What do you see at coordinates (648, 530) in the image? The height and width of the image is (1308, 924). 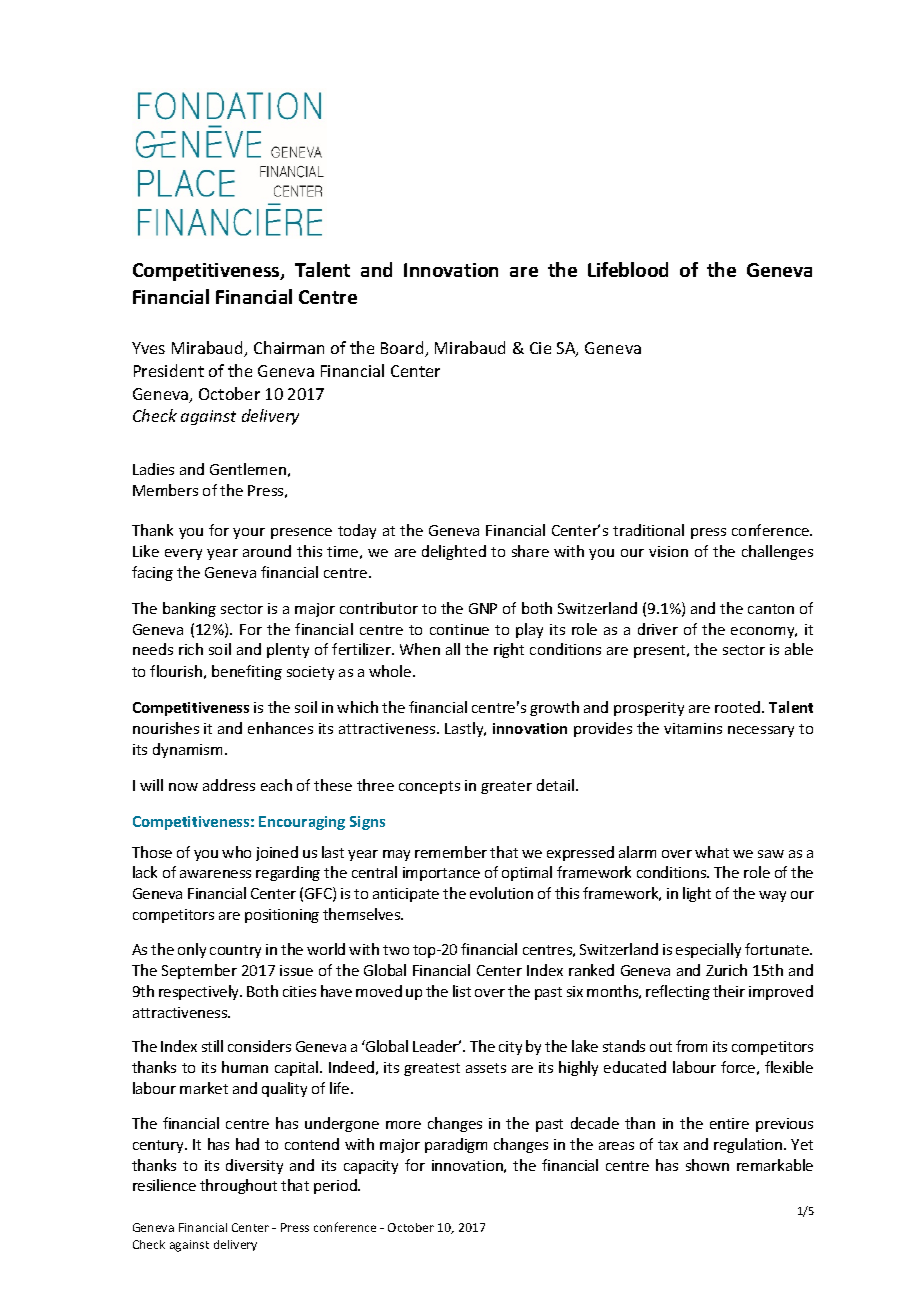 I see `traditional` at bounding box center [648, 530].
